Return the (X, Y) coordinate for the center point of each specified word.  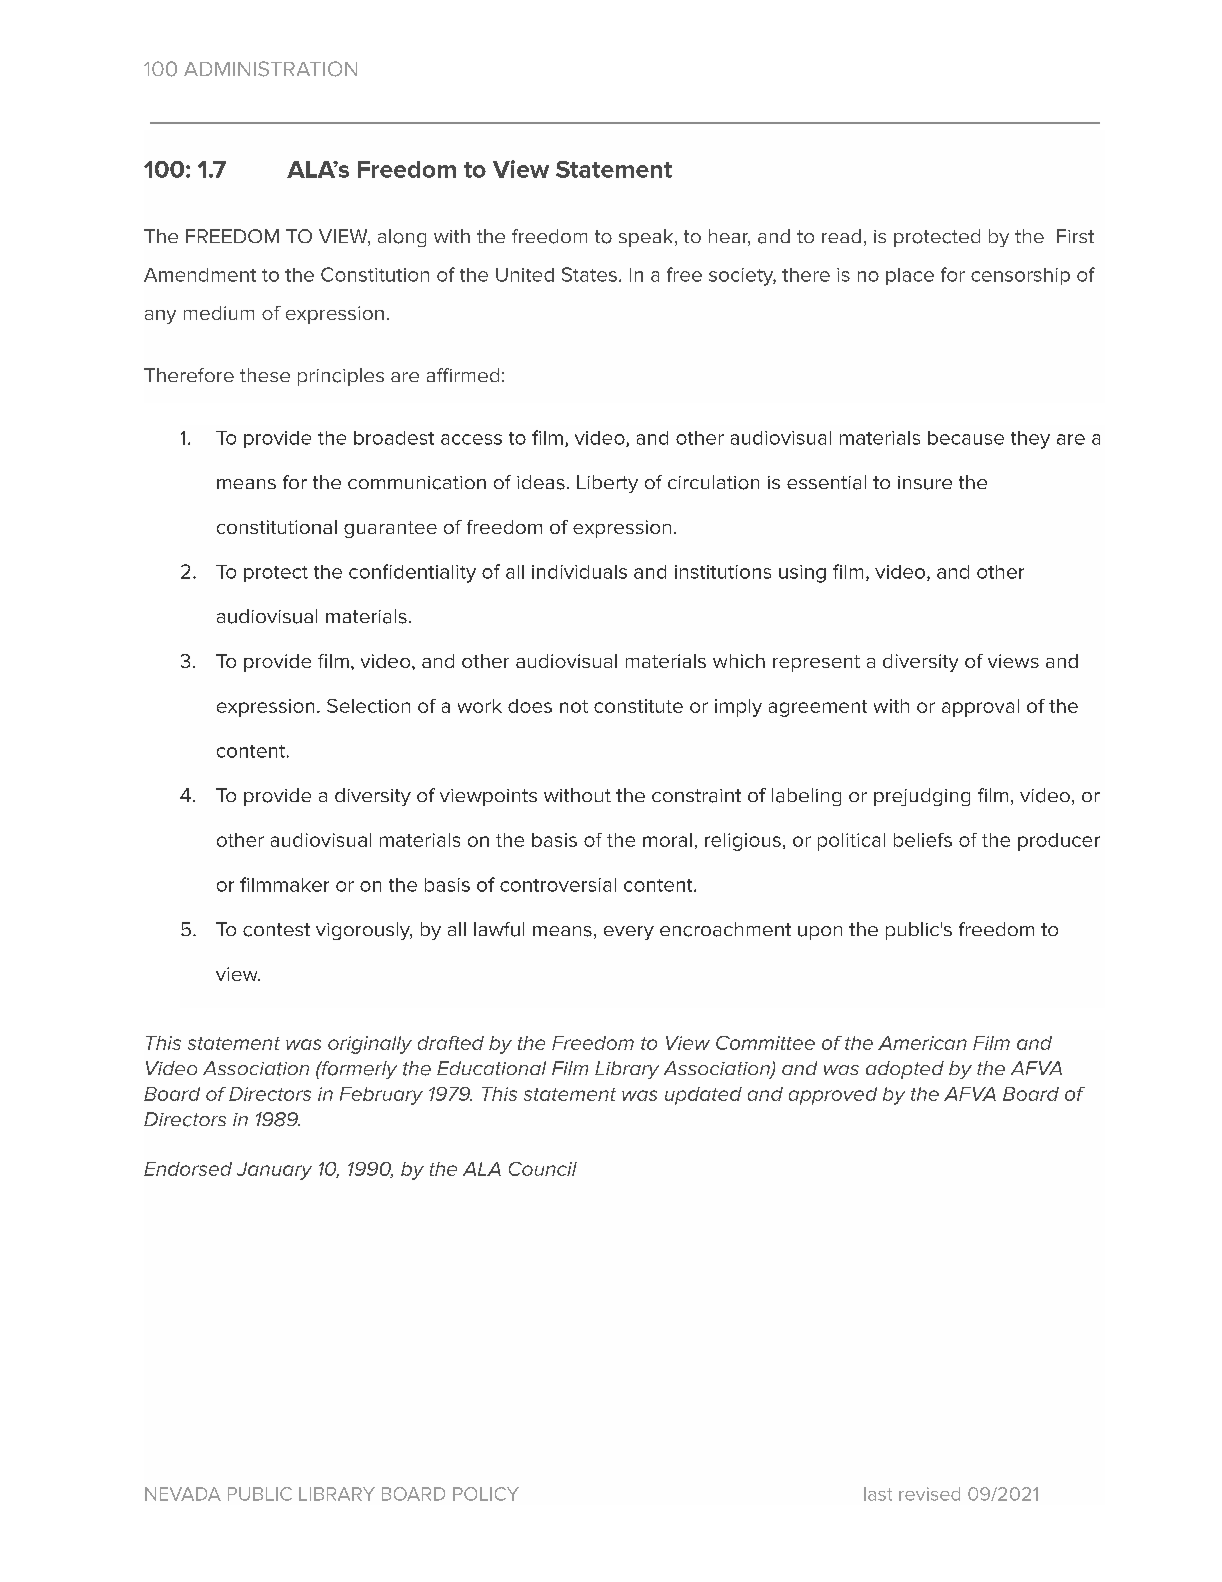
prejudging (922, 797)
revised (929, 1494)
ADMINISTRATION (270, 69)
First (1075, 236)
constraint (696, 796)
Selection (368, 706)
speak (647, 238)
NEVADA (183, 1494)
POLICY (486, 1494)
